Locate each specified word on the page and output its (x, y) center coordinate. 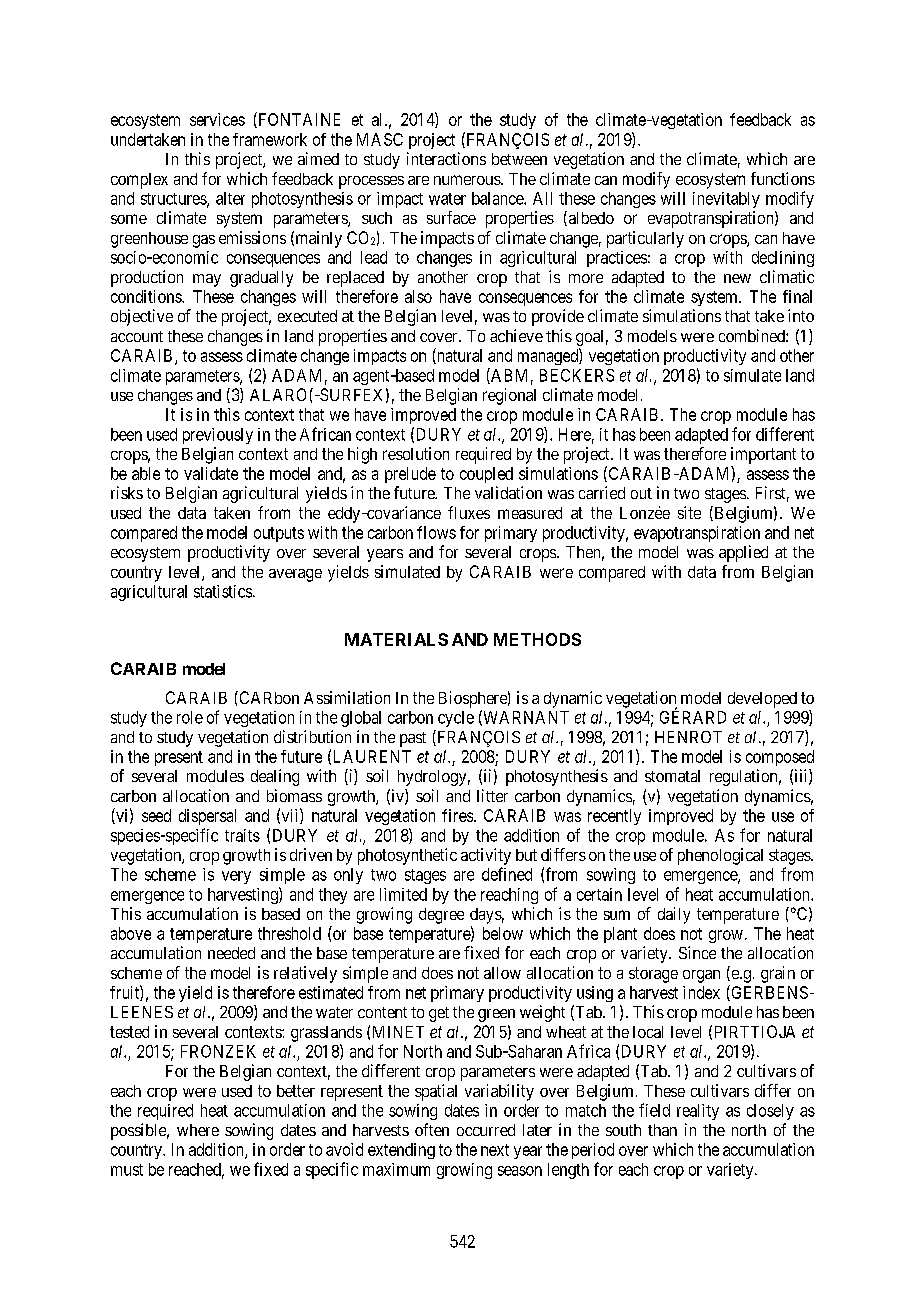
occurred (486, 1130)
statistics (223, 591)
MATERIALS (396, 639)
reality (698, 1112)
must (127, 1170)
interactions (446, 158)
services (217, 119)
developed (762, 700)
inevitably (726, 200)
